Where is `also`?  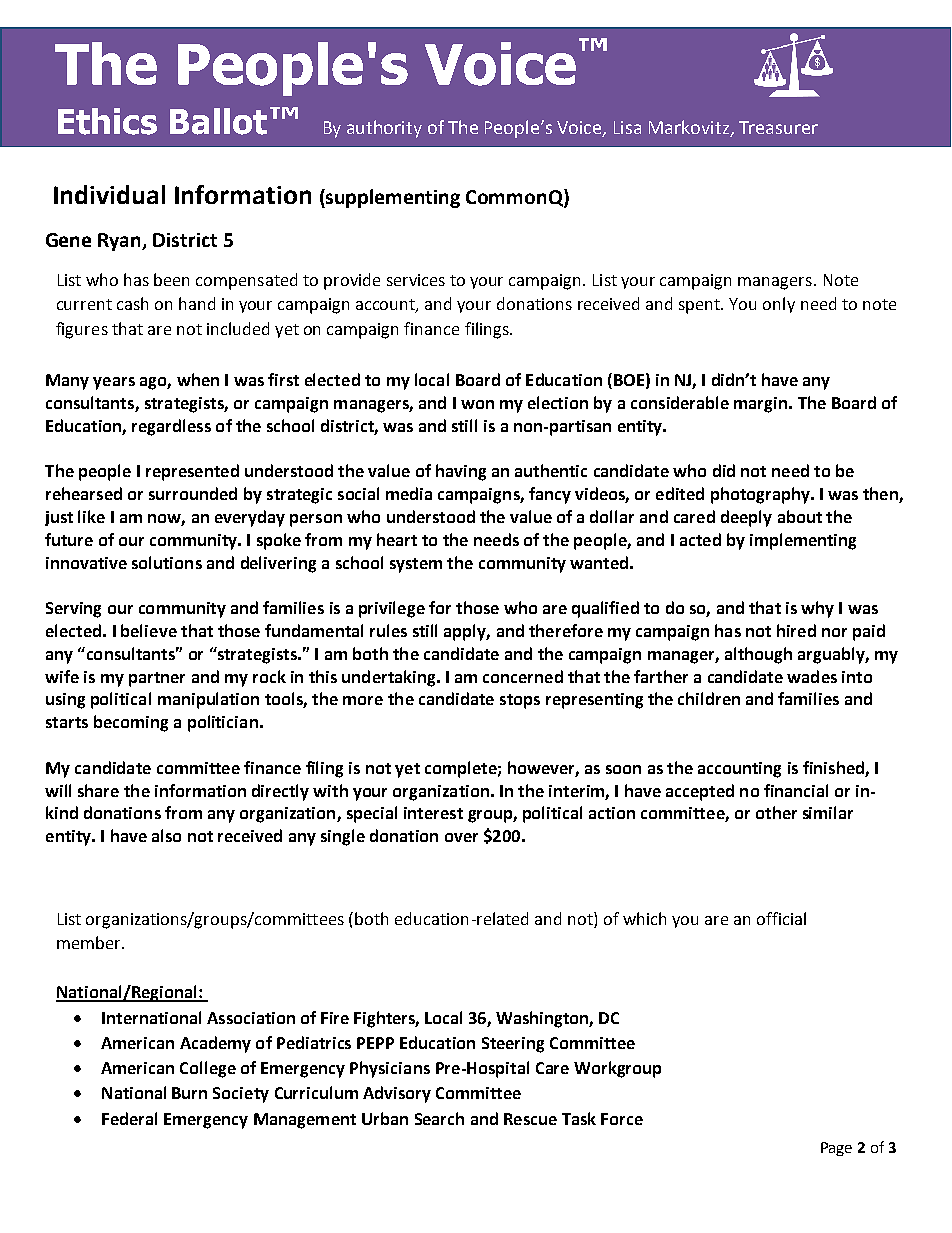 also is located at coordinates (166, 835).
